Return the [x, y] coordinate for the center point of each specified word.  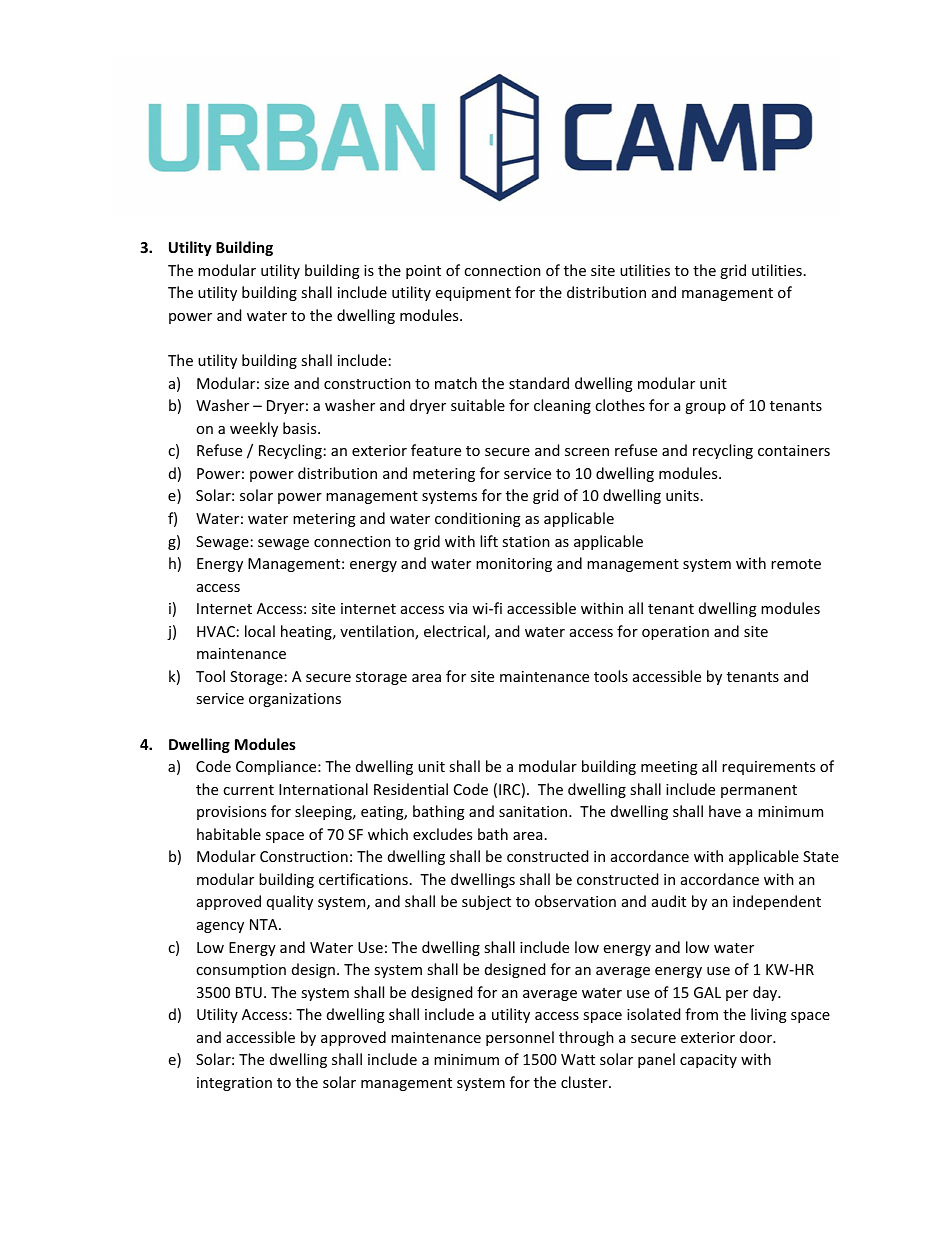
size [276, 383]
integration [234, 1084]
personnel [520, 1038]
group [705, 408]
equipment [473, 294]
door [757, 1037]
